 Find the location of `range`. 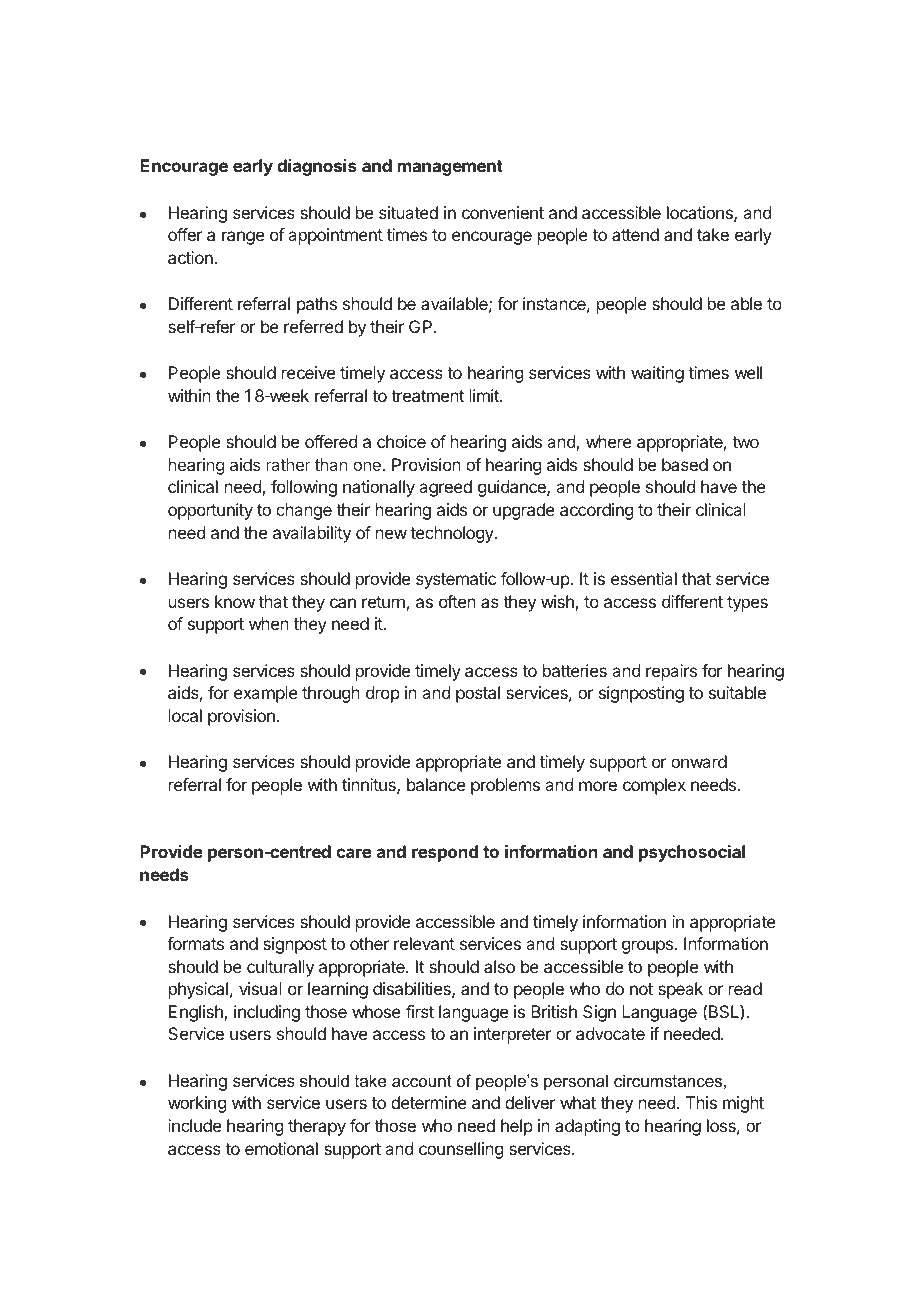

range is located at coordinates (243, 238).
